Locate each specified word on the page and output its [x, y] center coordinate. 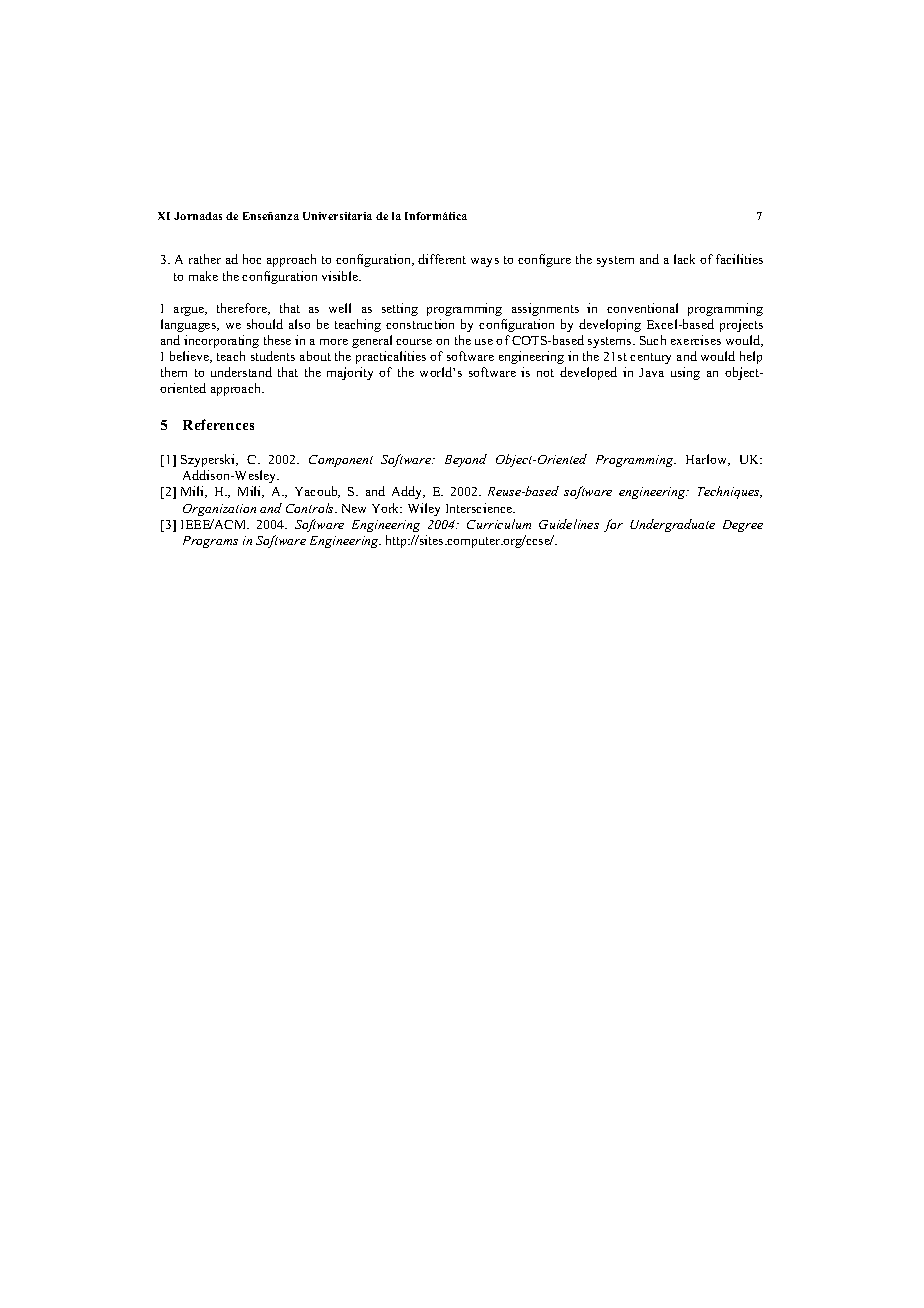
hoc [252, 259]
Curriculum [499, 524]
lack [684, 259]
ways [485, 262]
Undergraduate [672, 525]
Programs [210, 542]
